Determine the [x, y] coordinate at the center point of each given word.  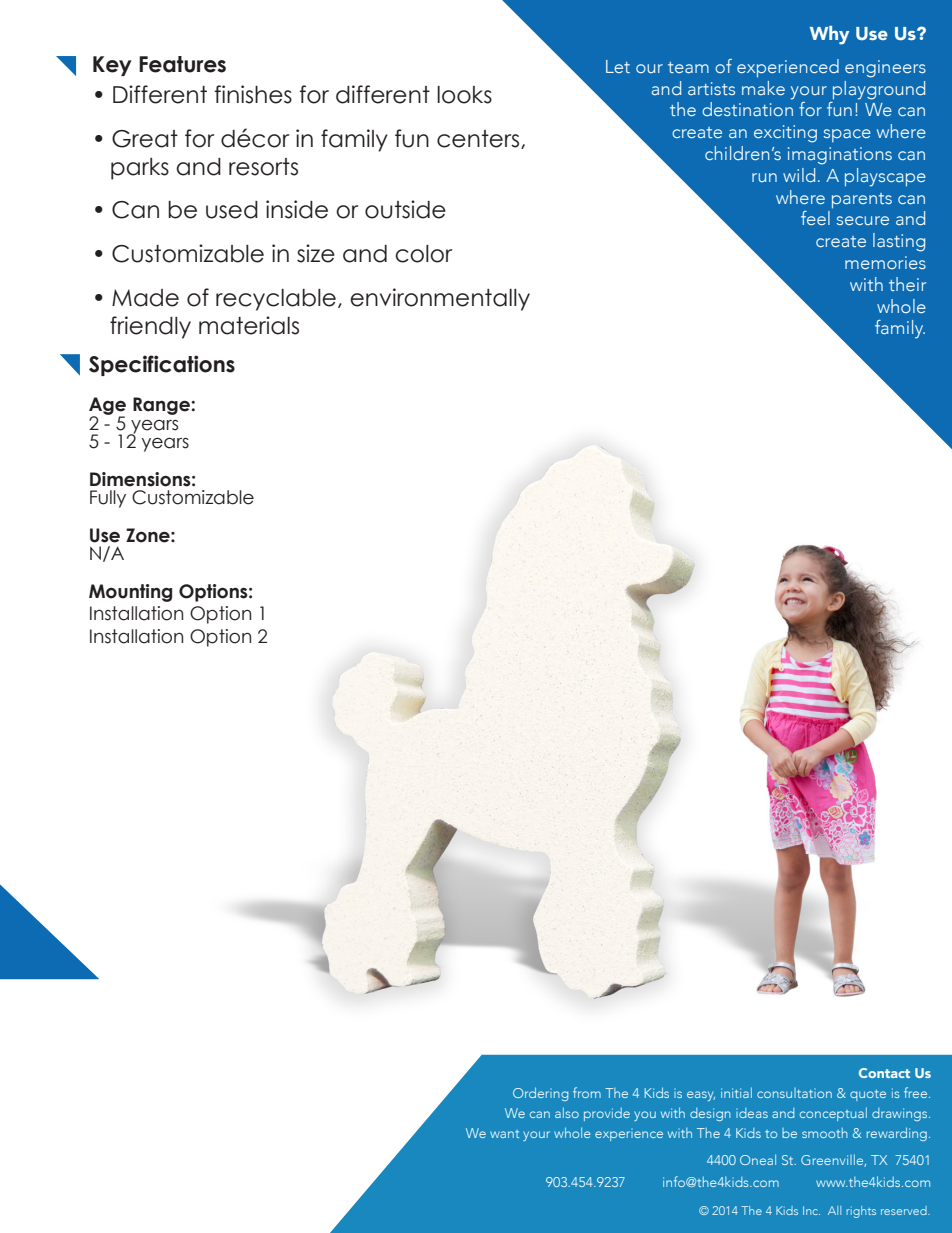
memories [885, 262]
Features [182, 64]
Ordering [540, 1094]
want [504, 1134]
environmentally [440, 299]
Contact [884, 1073]
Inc [811, 1210]
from [587, 1092]
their [907, 284]
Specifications [162, 365]
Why [829, 35]
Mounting [130, 593]
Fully [108, 499]
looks [464, 95]
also [567, 1112]
